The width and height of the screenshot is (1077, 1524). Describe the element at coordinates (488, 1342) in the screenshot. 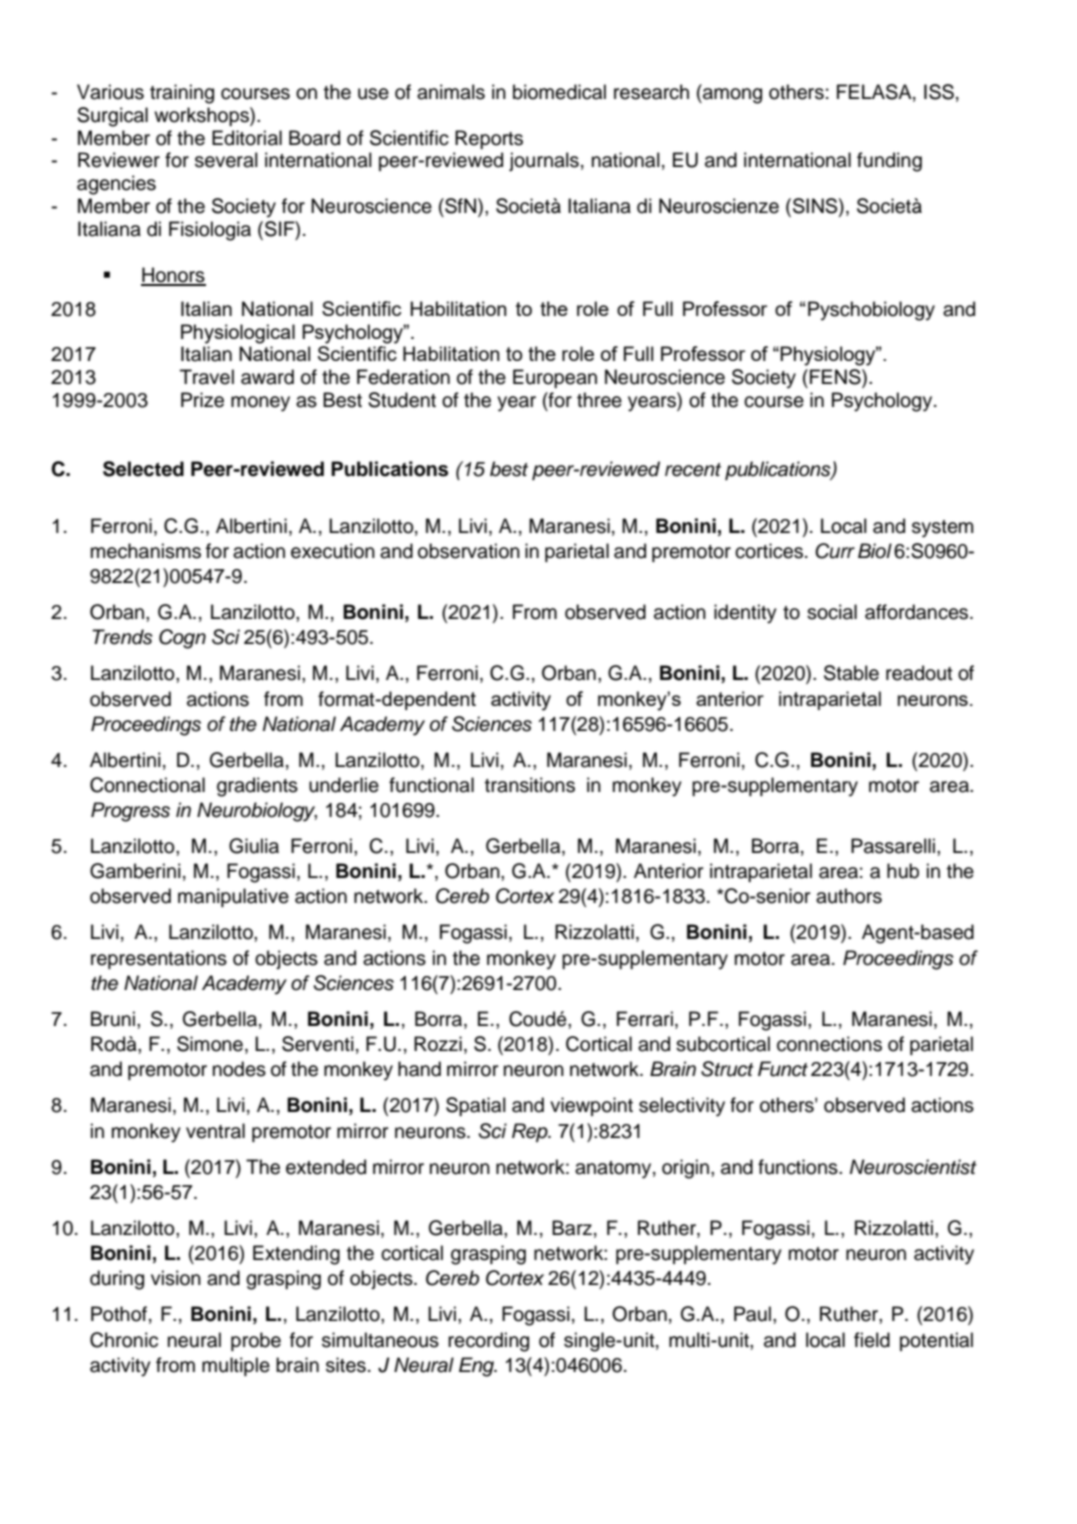

I see `recording` at that location.
